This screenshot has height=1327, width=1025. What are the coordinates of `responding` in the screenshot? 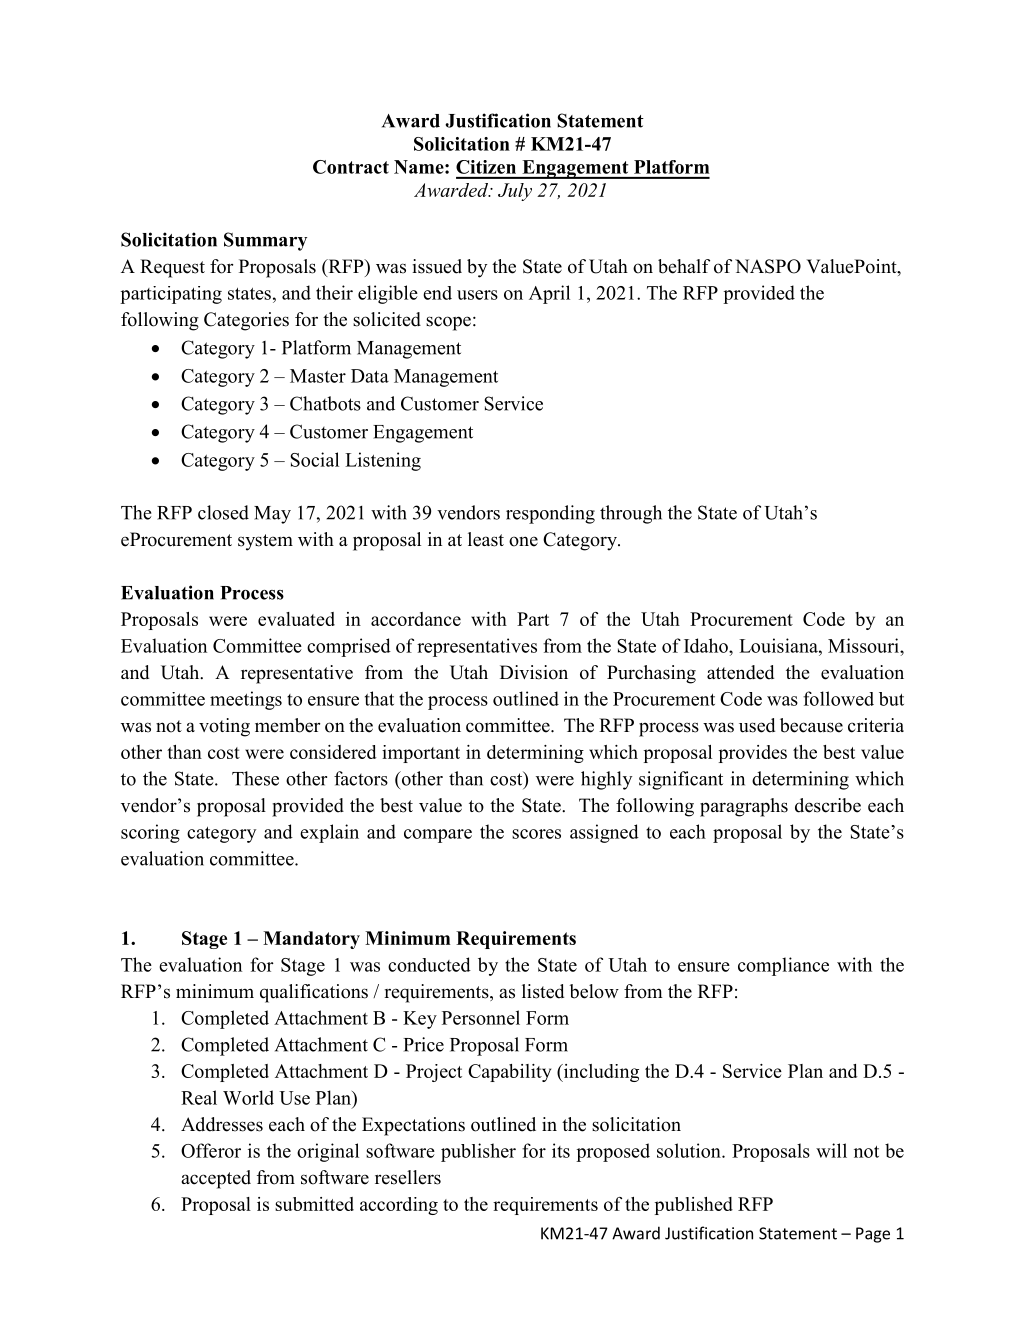 It's located at (550, 514).
